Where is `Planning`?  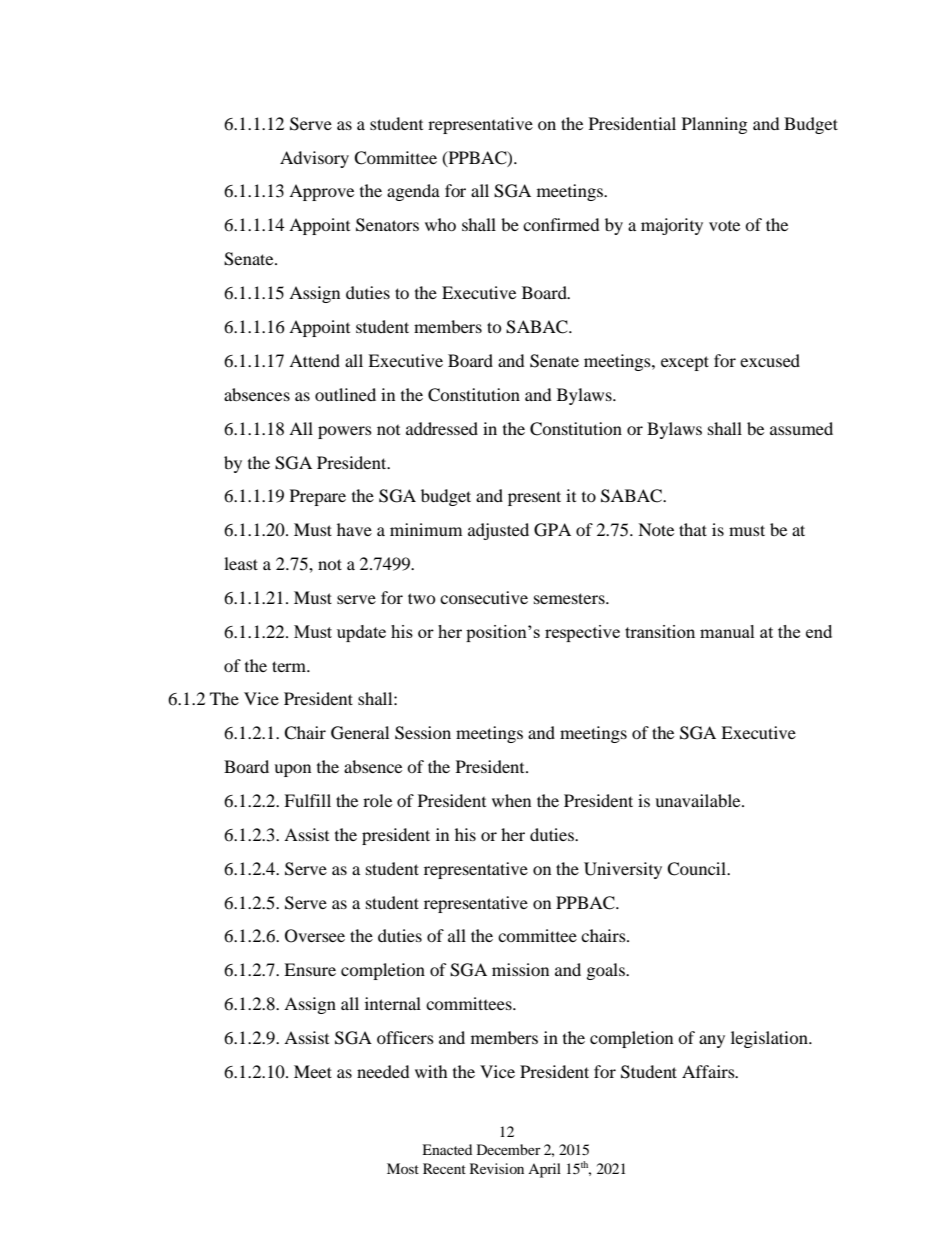
Planning is located at coordinates (714, 125).
